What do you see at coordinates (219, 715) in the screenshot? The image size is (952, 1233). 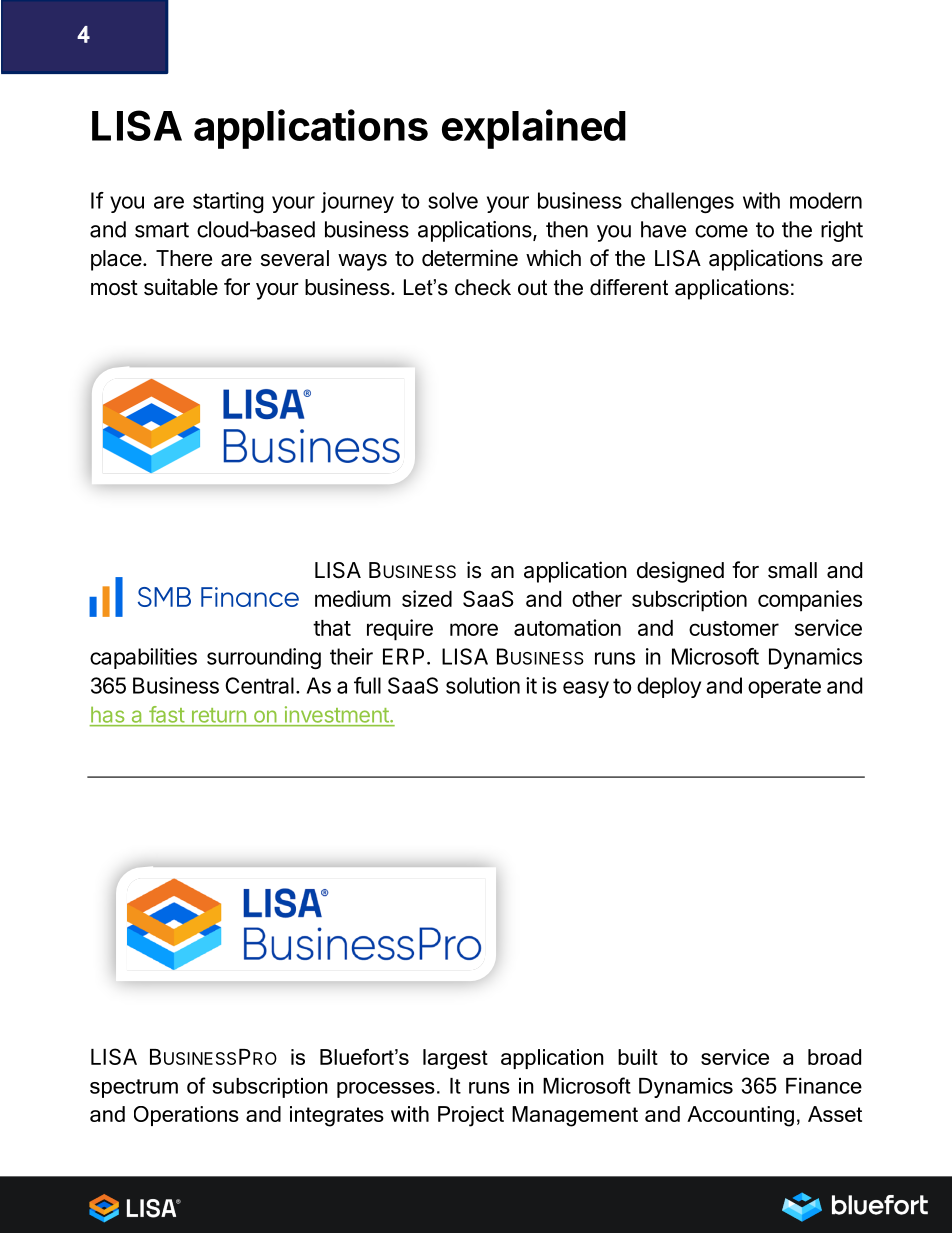 I see `return` at bounding box center [219, 715].
